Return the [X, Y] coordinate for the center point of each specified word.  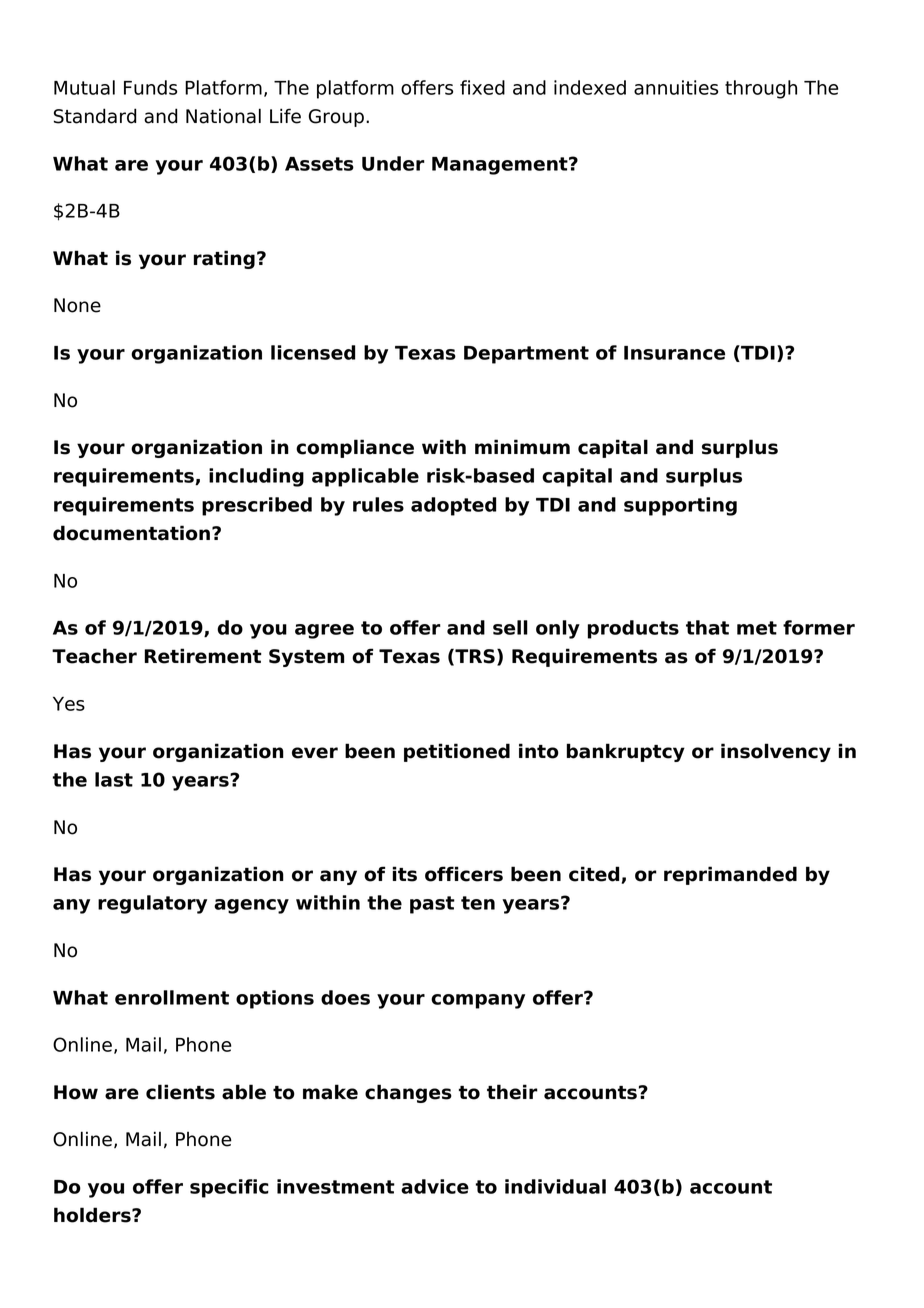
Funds [150, 87]
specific [229, 1188]
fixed [482, 87]
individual [555, 1186]
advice [435, 1186]
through [761, 89]
